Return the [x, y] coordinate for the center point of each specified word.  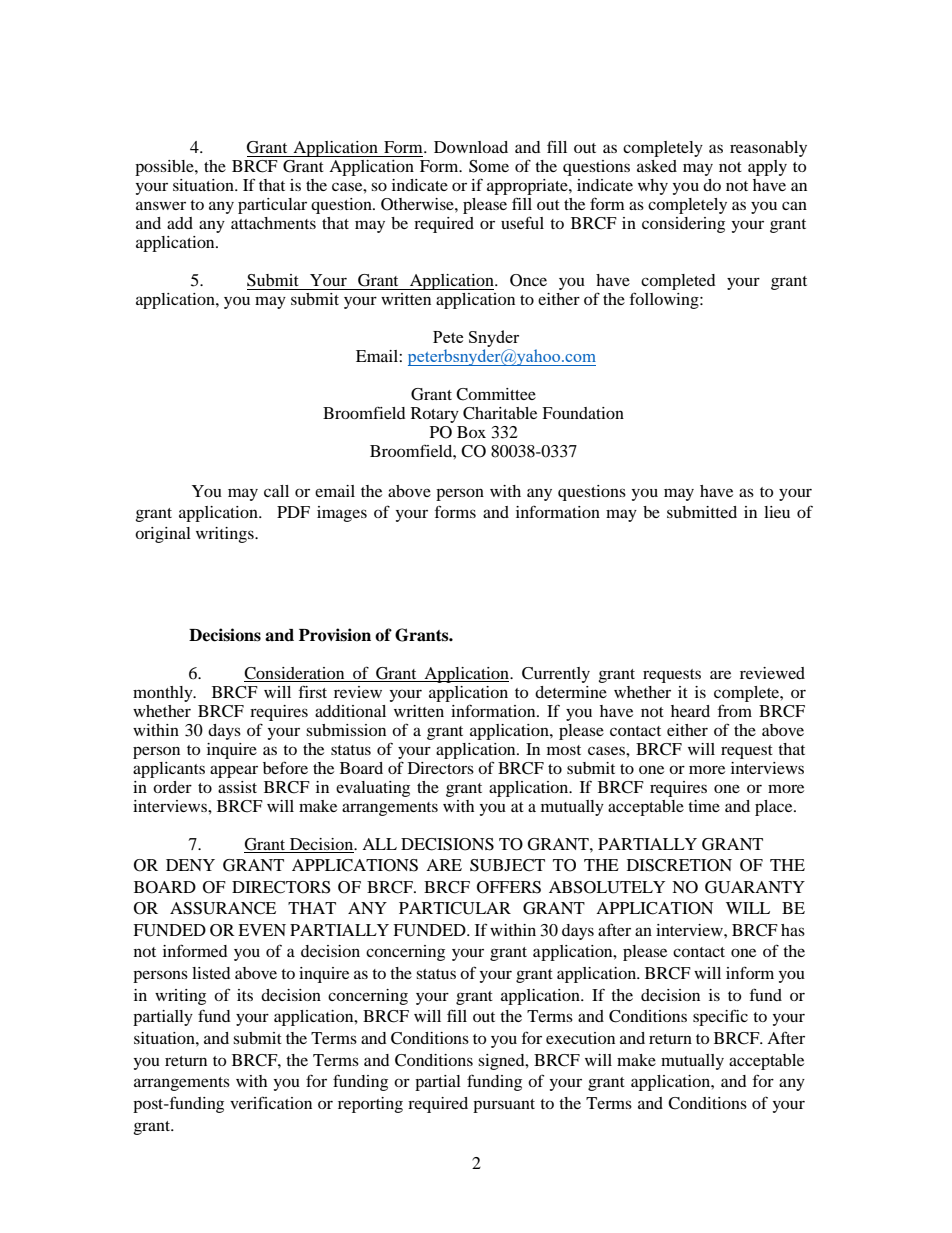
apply [767, 168]
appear [234, 771]
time [704, 806]
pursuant [504, 1106]
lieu [777, 512]
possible [165, 168]
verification [271, 1102]
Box [471, 432]
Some [489, 166]
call [276, 491]
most [564, 750]
